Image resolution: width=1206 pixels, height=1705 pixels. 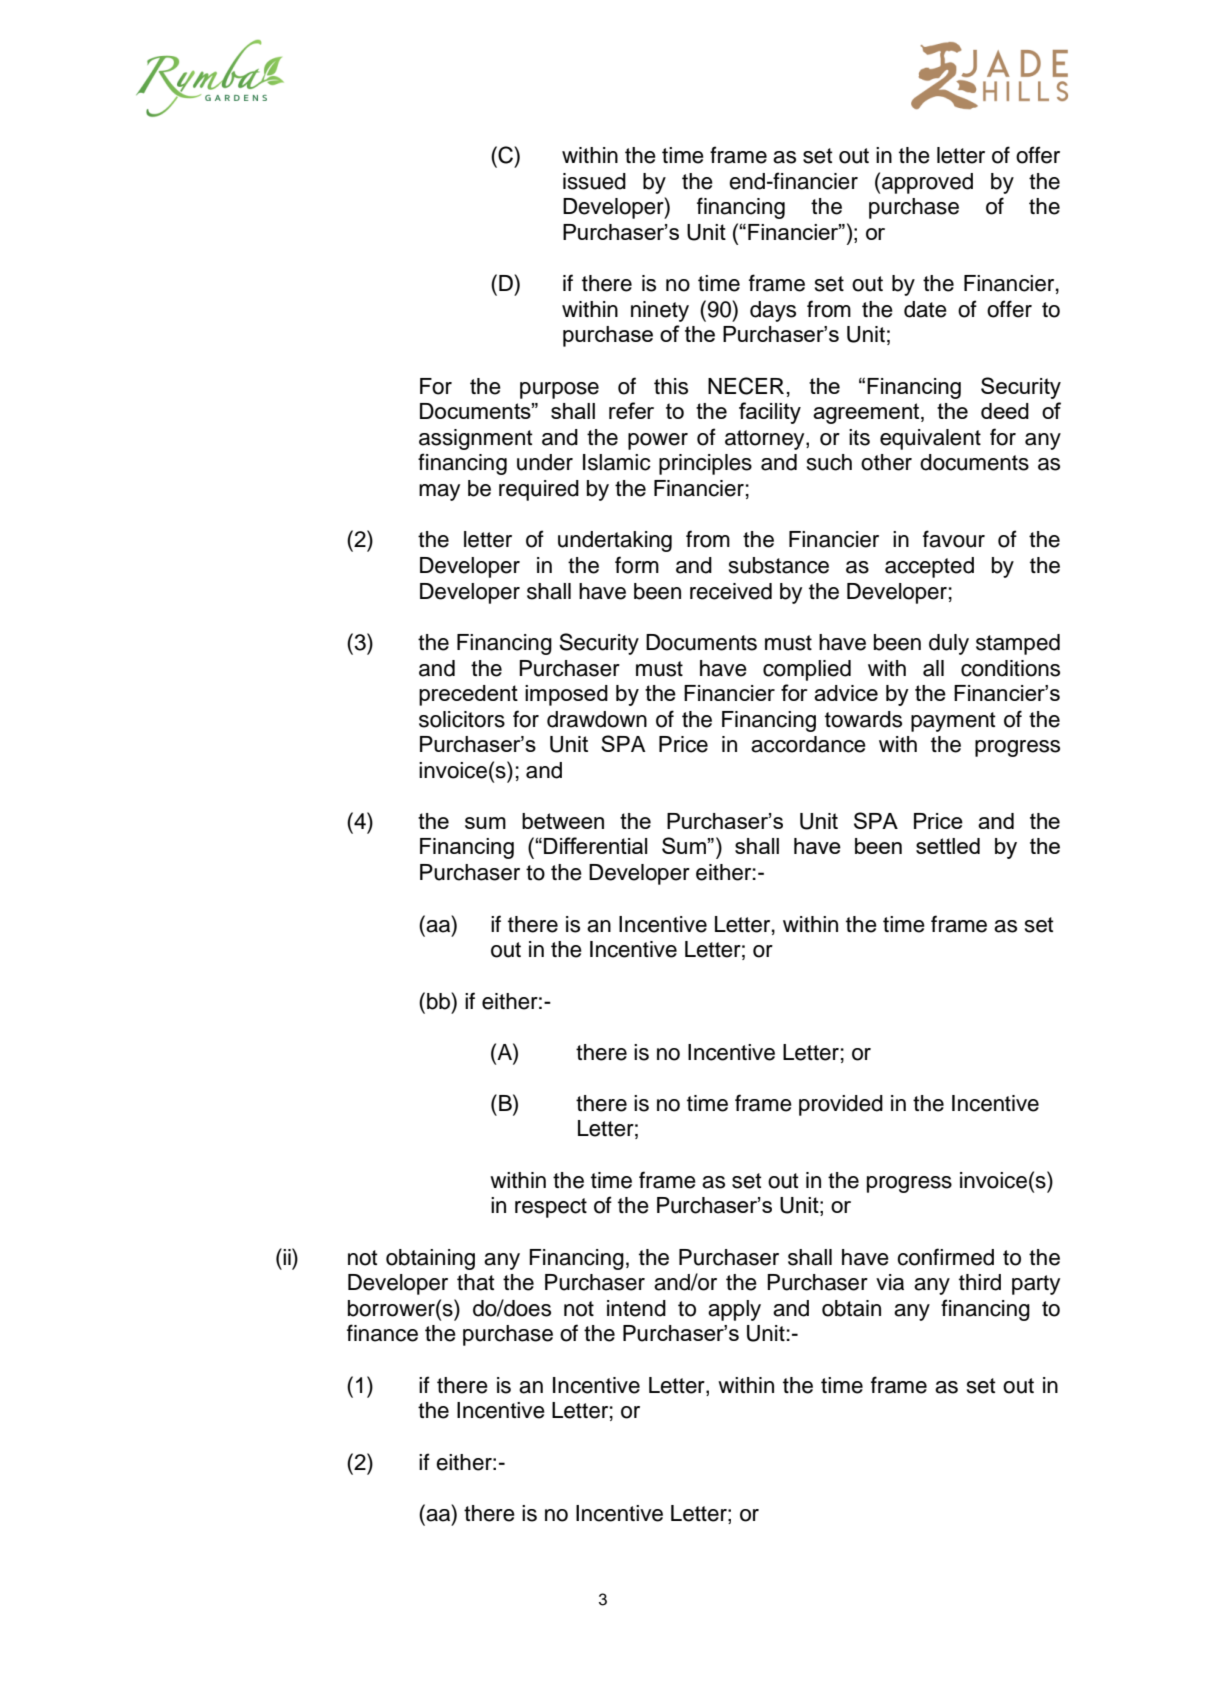 I want to click on may, so click(x=439, y=492).
